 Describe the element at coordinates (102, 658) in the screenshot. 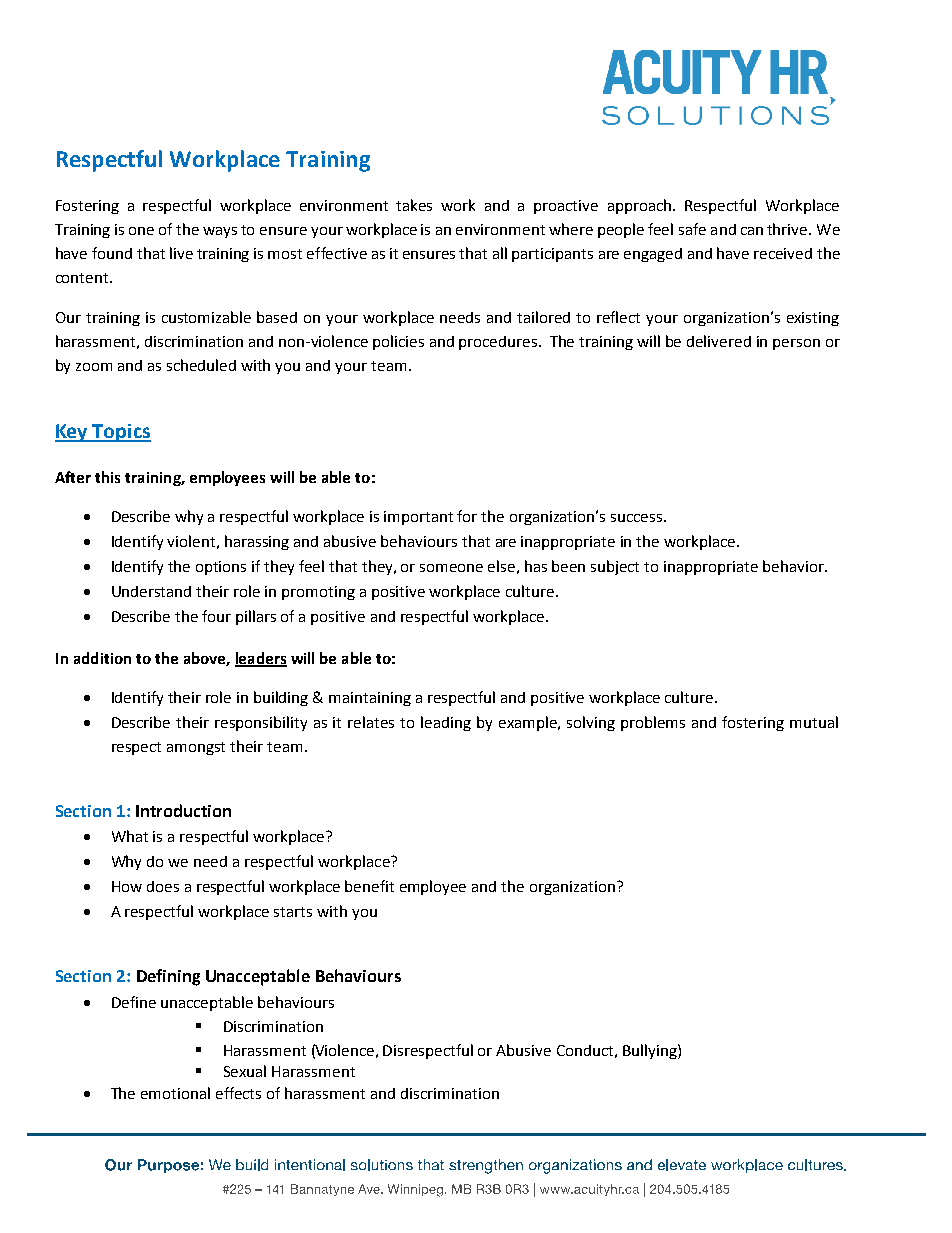

I see `addition` at that location.
